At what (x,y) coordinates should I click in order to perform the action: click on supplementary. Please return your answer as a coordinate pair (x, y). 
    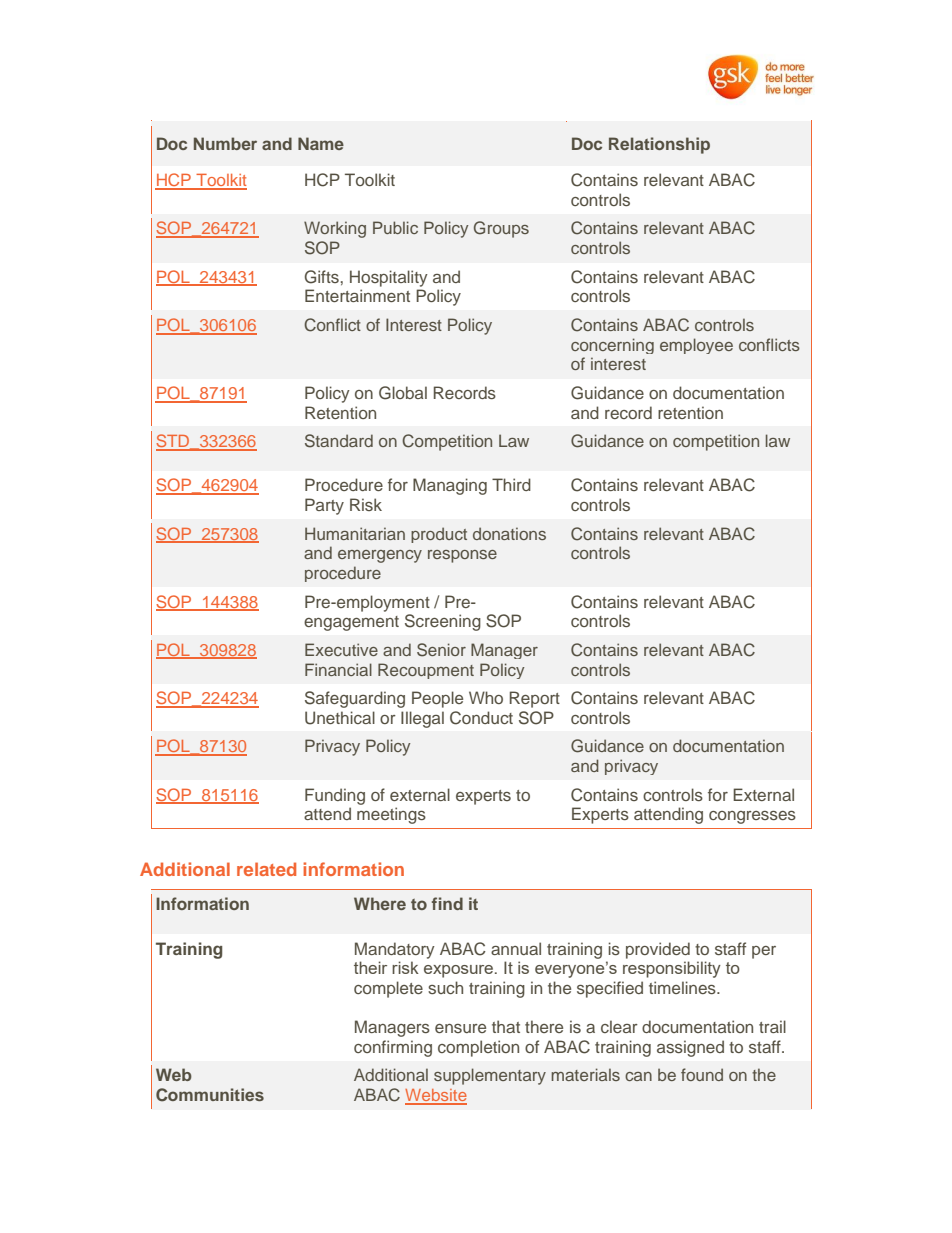
    Looking at the image, I should click on (490, 1076).
